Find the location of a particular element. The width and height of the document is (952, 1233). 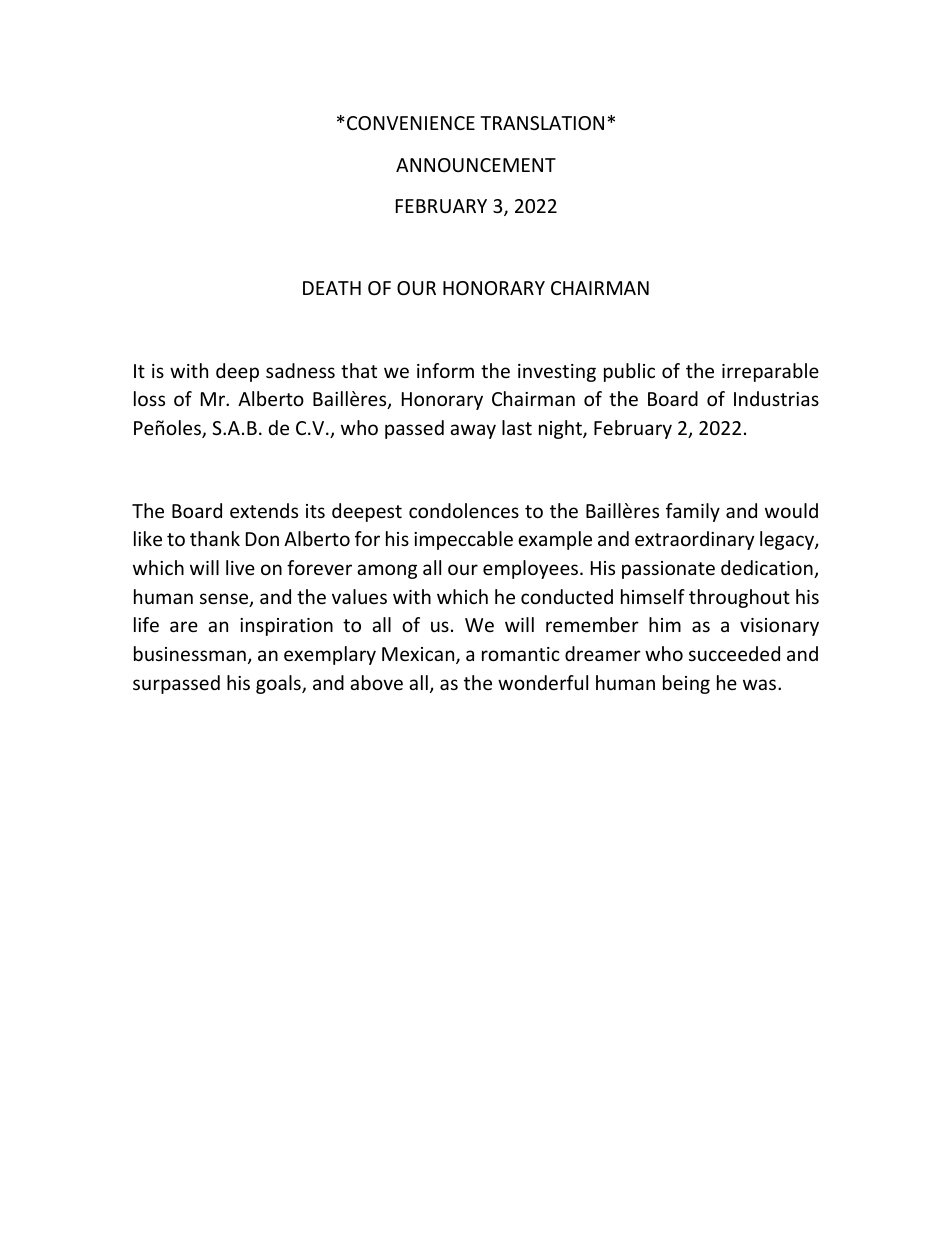

inform is located at coordinates (445, 370).
